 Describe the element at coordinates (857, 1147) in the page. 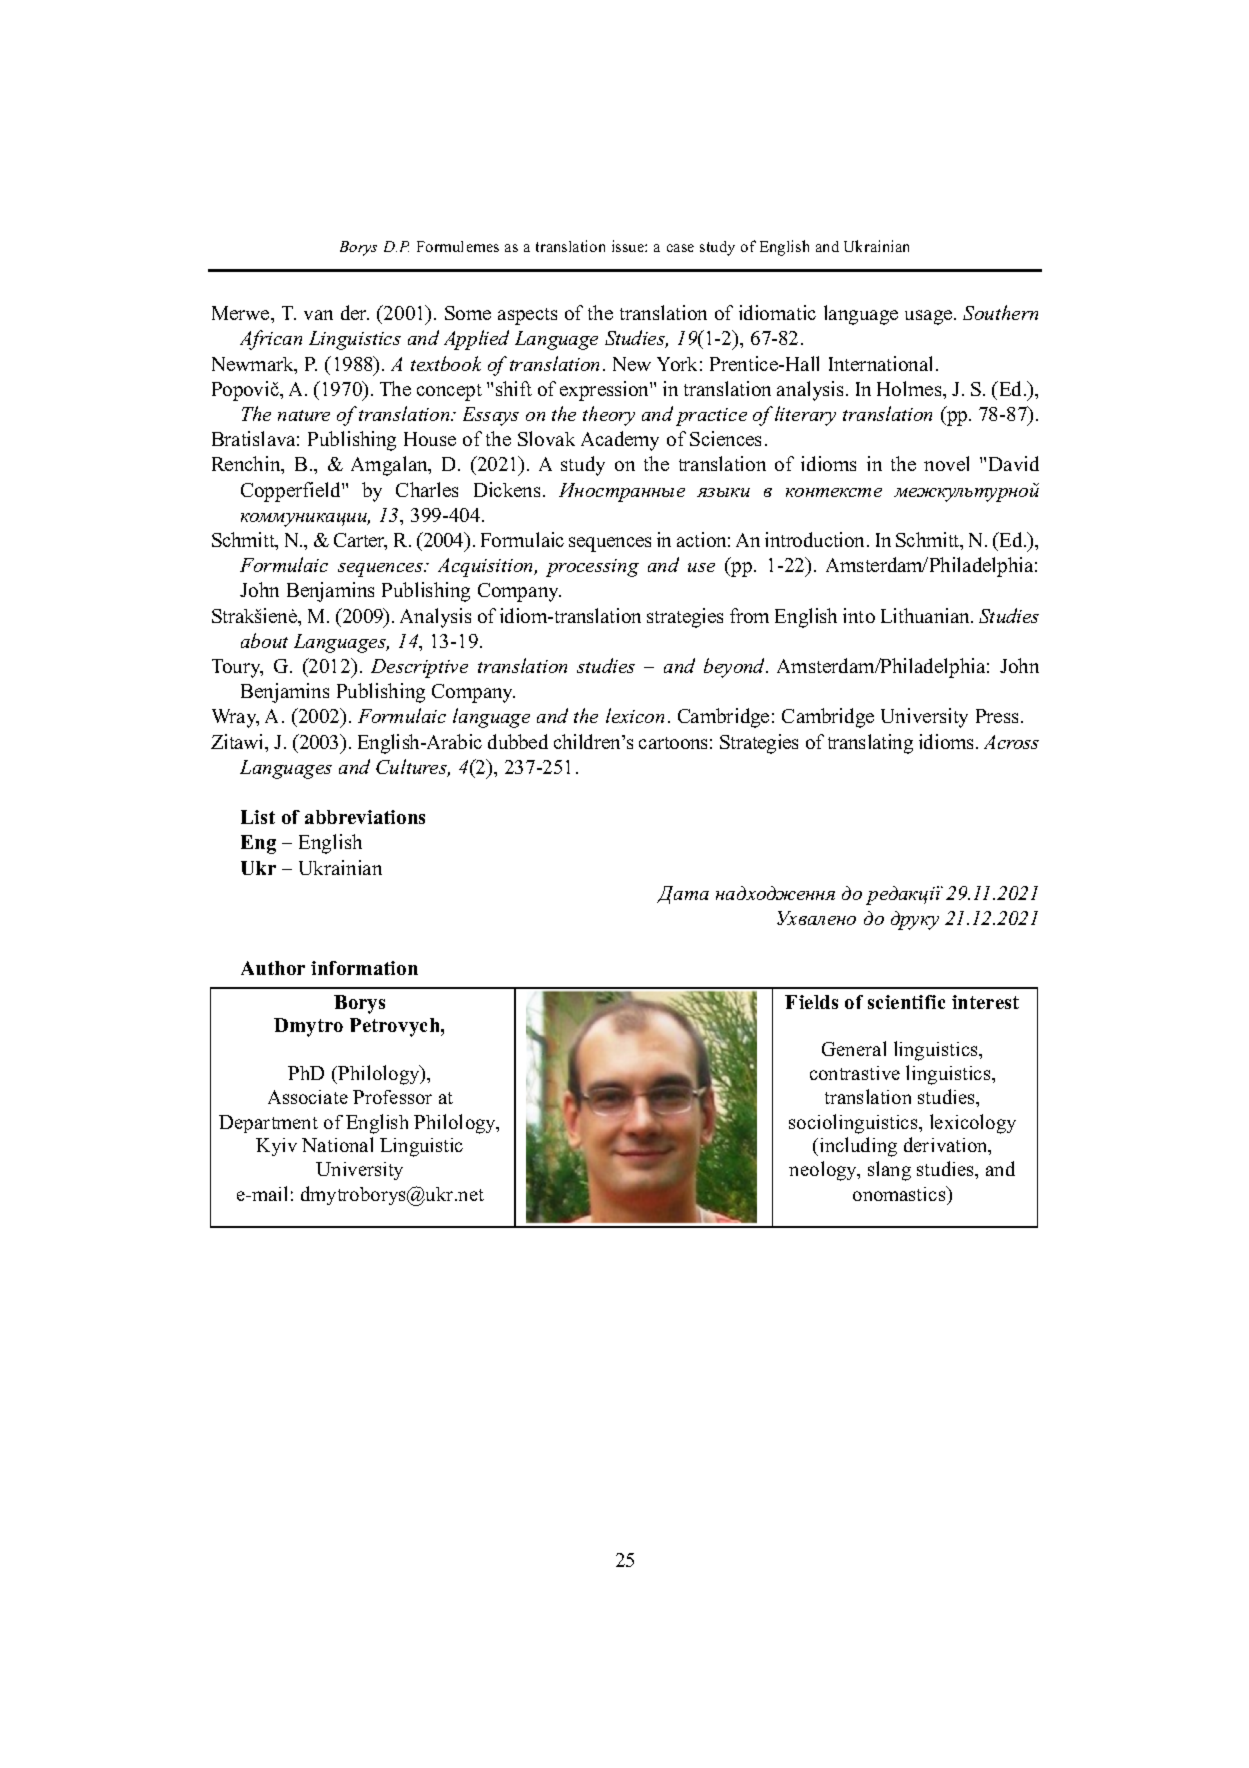

I see `including` at that location.
